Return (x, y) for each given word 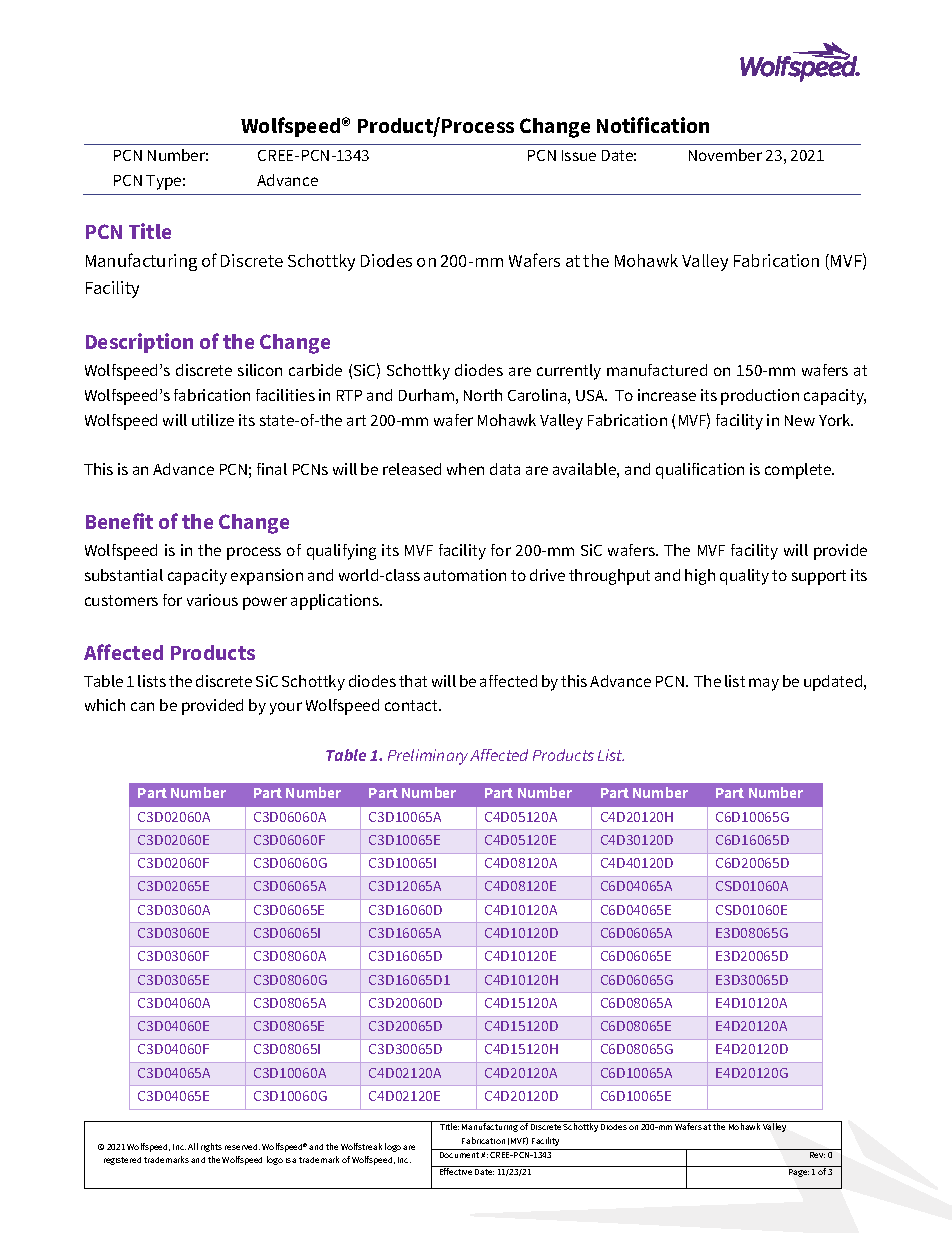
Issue (579, 155)
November (725, 155)
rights (211, 1147)
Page (799, 1173)
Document (461, 1155)
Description (139, 343)
